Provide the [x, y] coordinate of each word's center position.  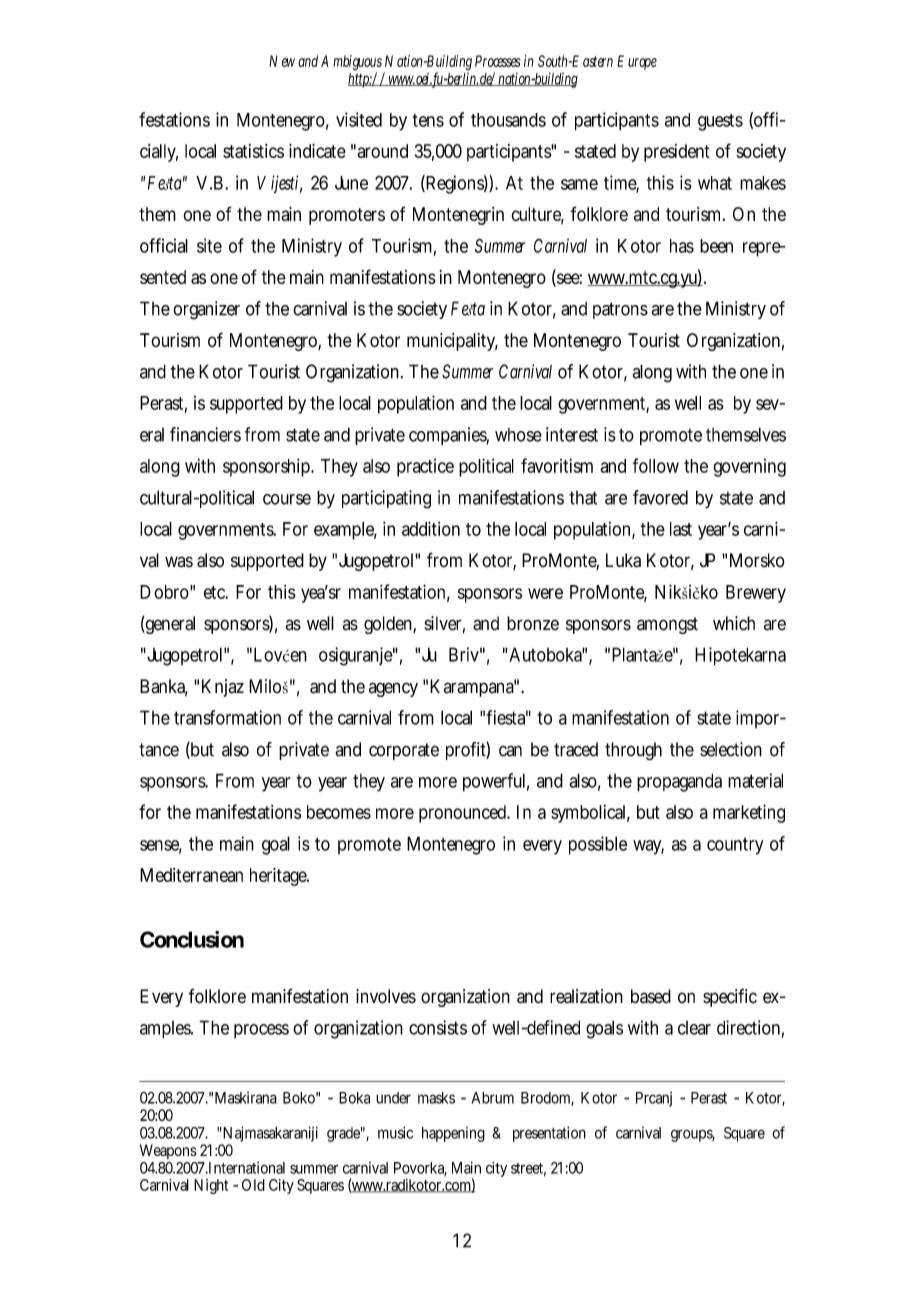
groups [693, 1135]
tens [428, 120]
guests [720, 122]
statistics [253, 151]
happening [453, 1134]
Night [211, 1186]
